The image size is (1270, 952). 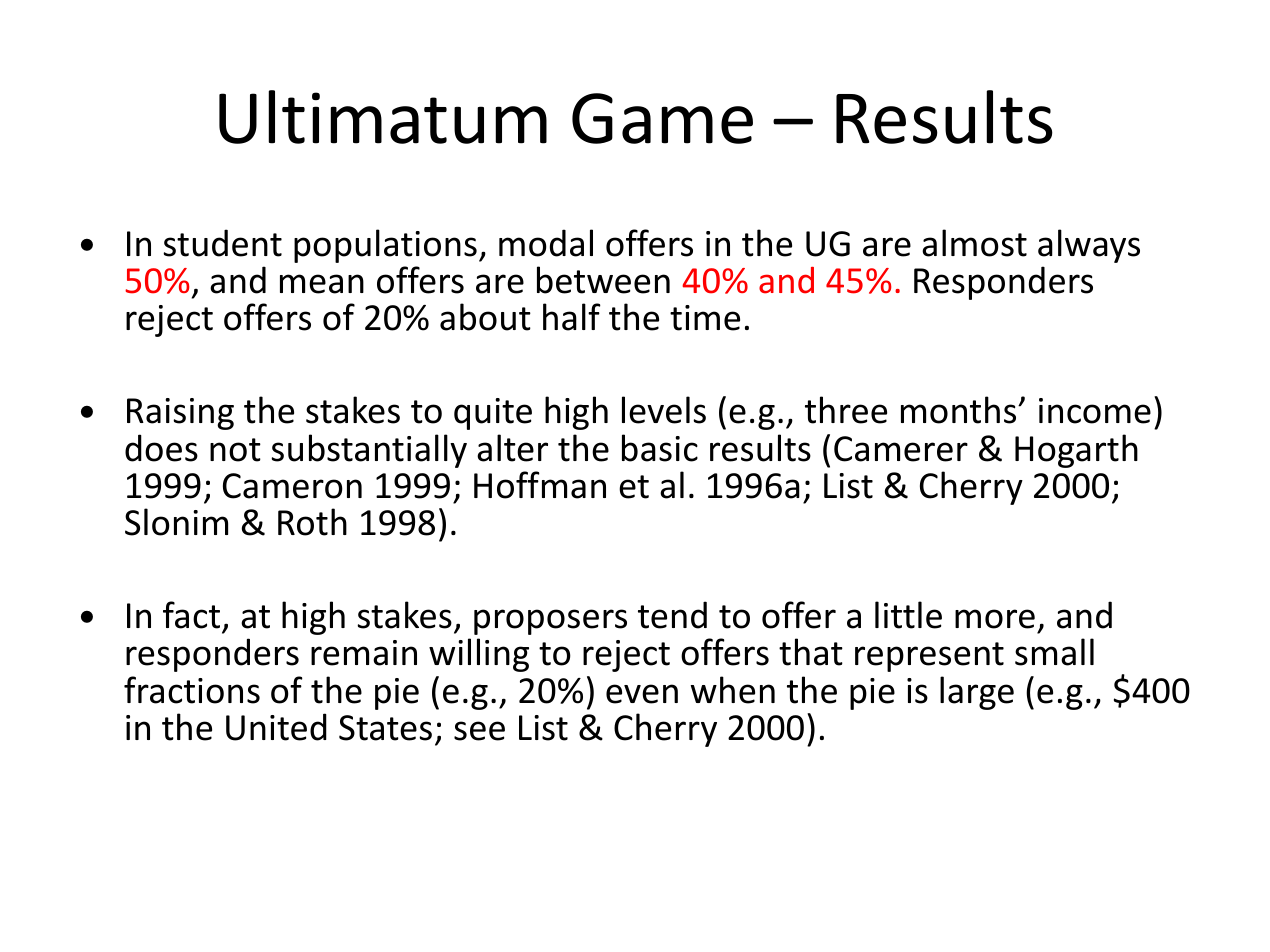 I want to click on half, so click(x=572, y=317).
